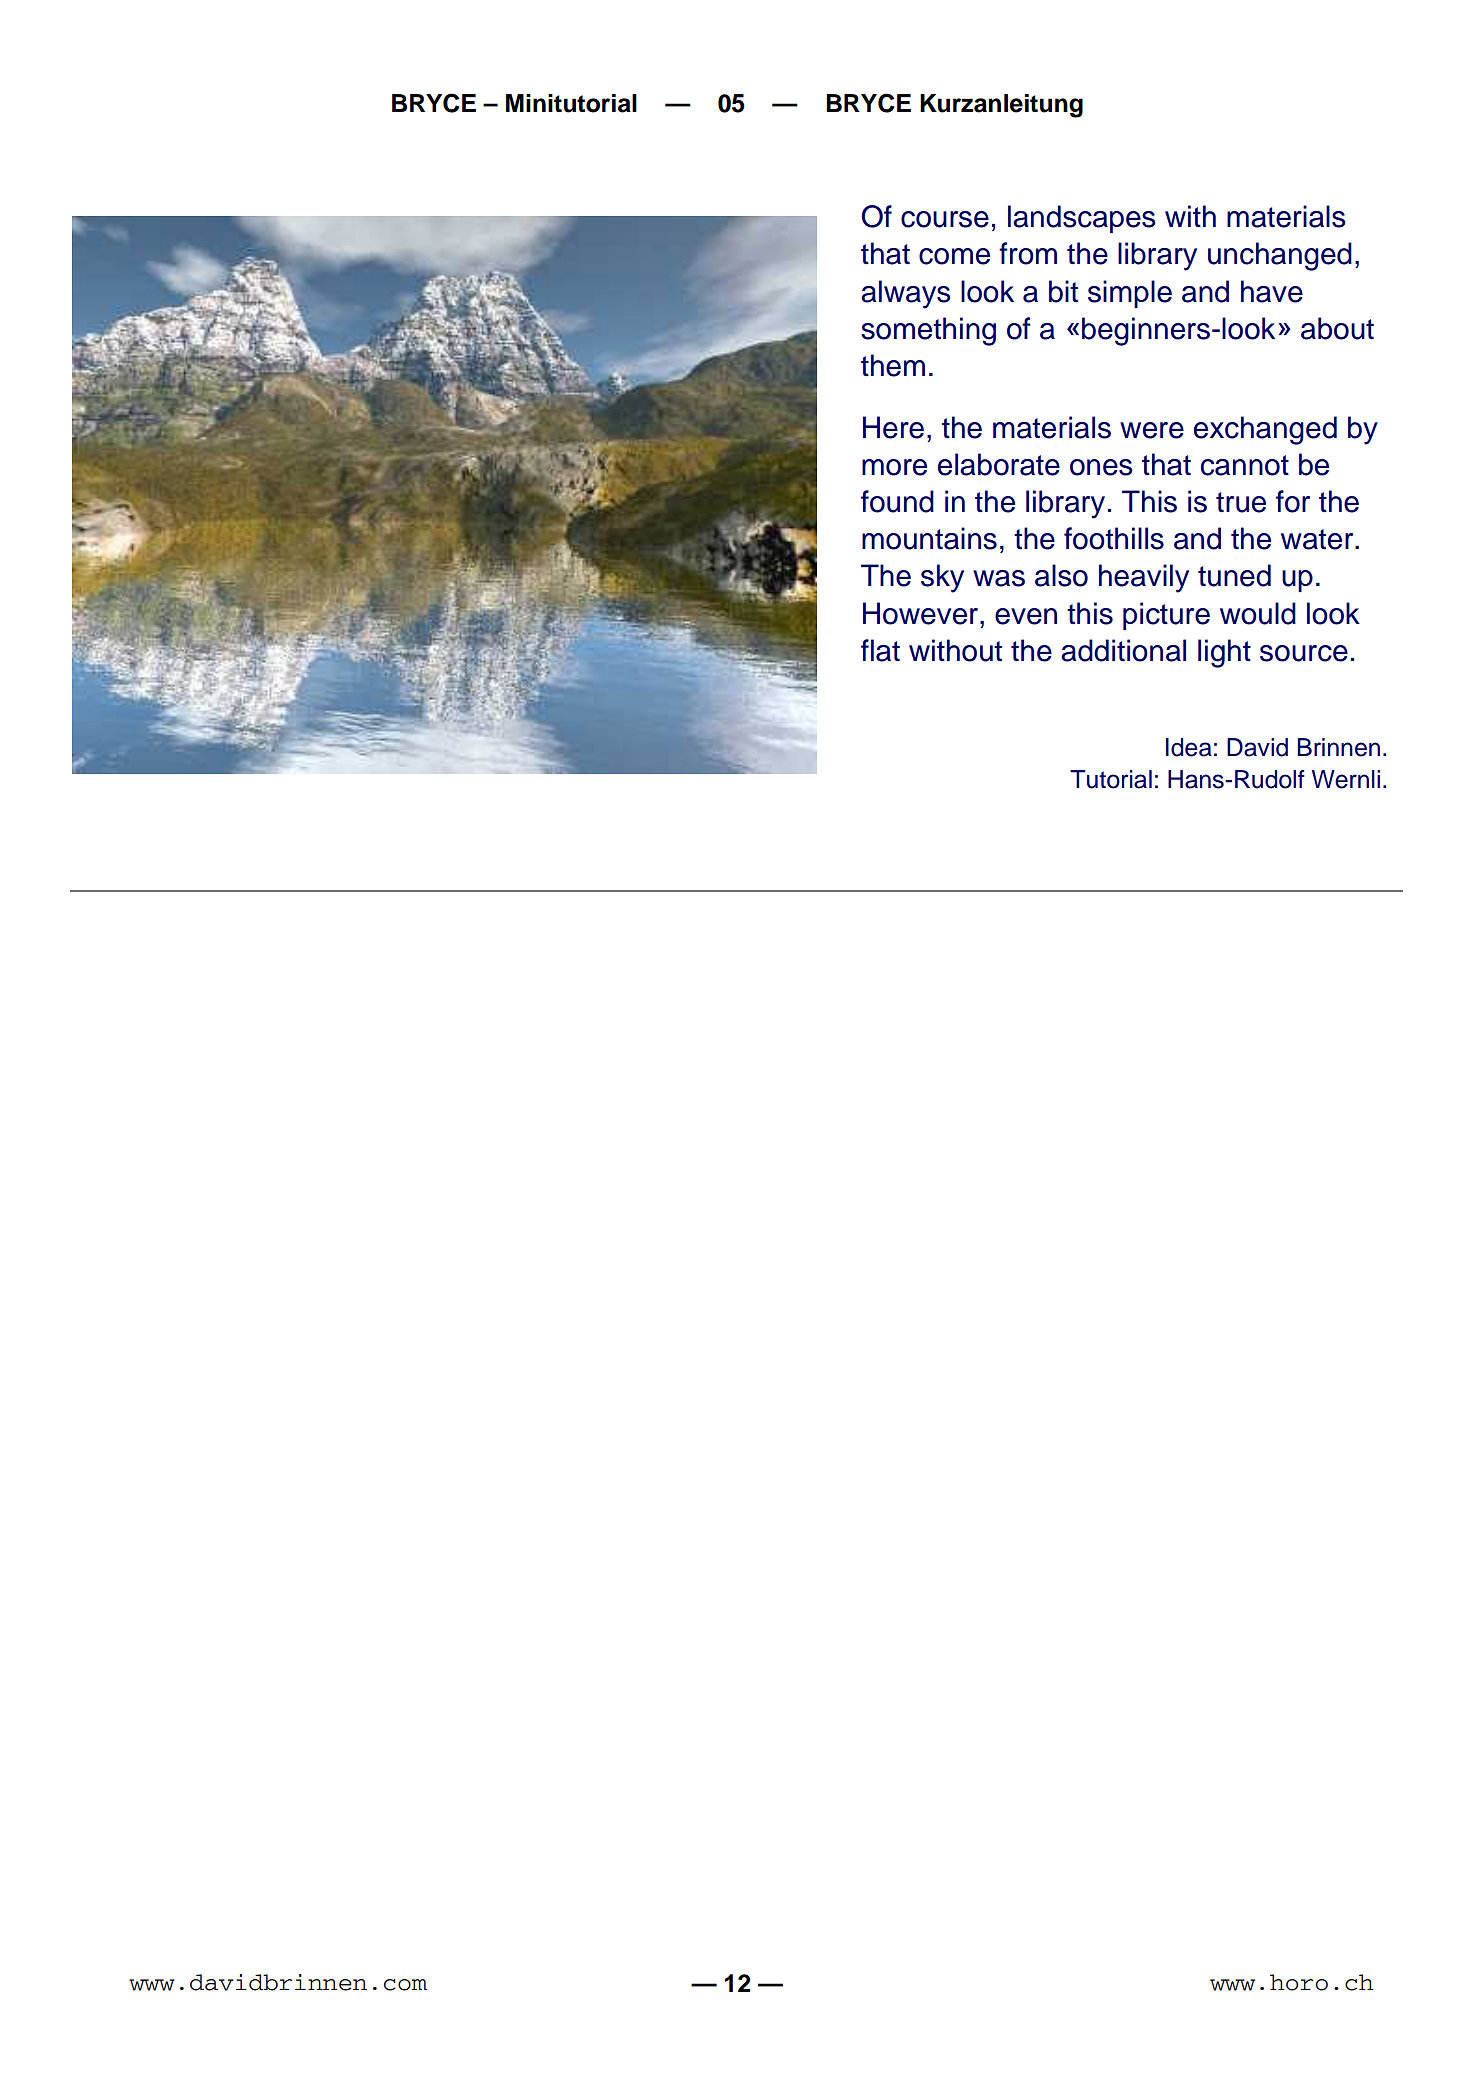 The width and height of the screenshot is (1474, 2086). Describe the element at coordinates (945, 219) in the screenshot. I see `course` at that location.
